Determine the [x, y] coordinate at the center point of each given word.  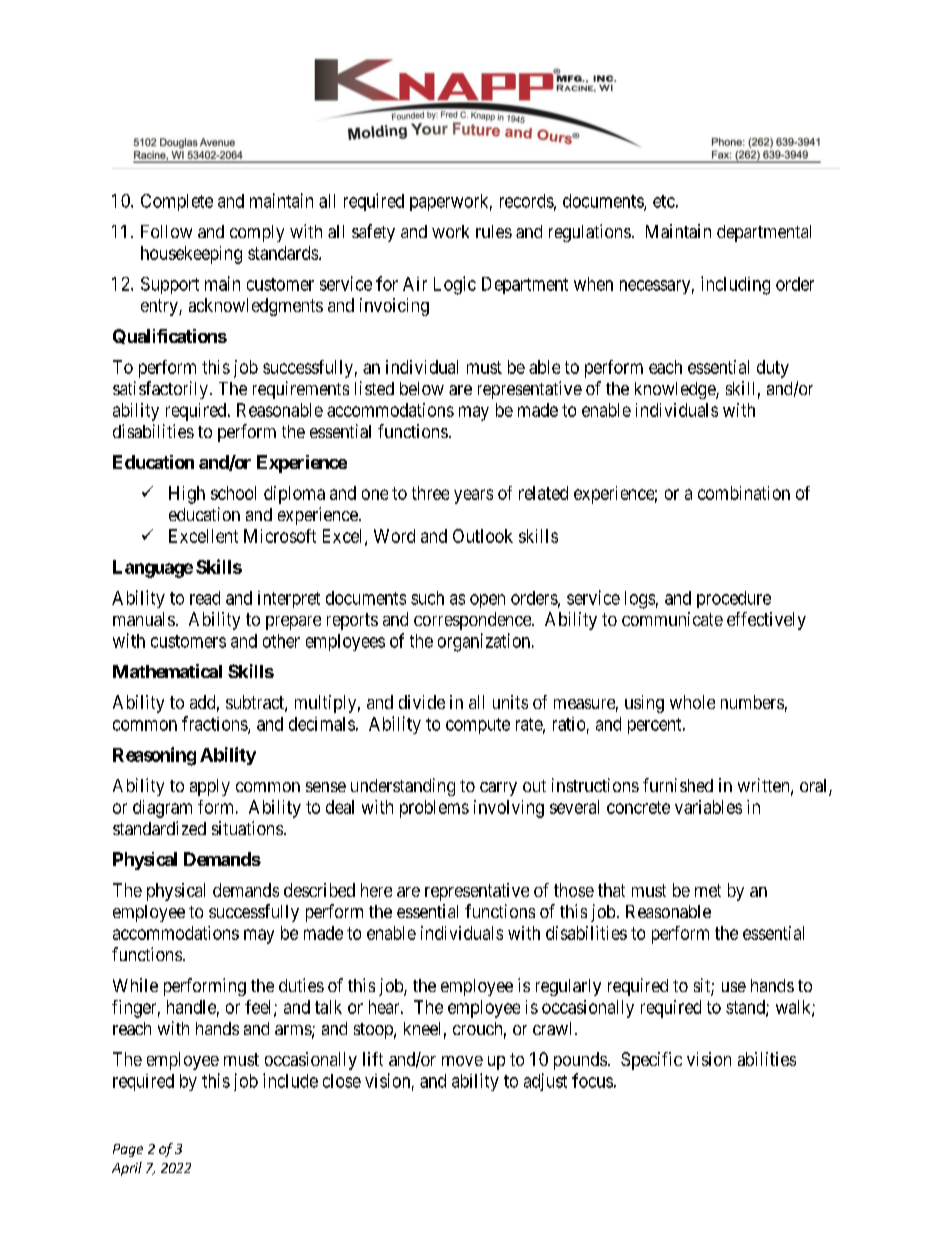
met [708, 890]
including [735, 285]
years [473, 496]
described [319, 890]
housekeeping [191, 255]
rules [494, 231]
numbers [752, 702]
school [233, 493]
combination [744, 493]
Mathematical [167, 671]
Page [128, 1150]
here [376, 890]
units [510, 702]
